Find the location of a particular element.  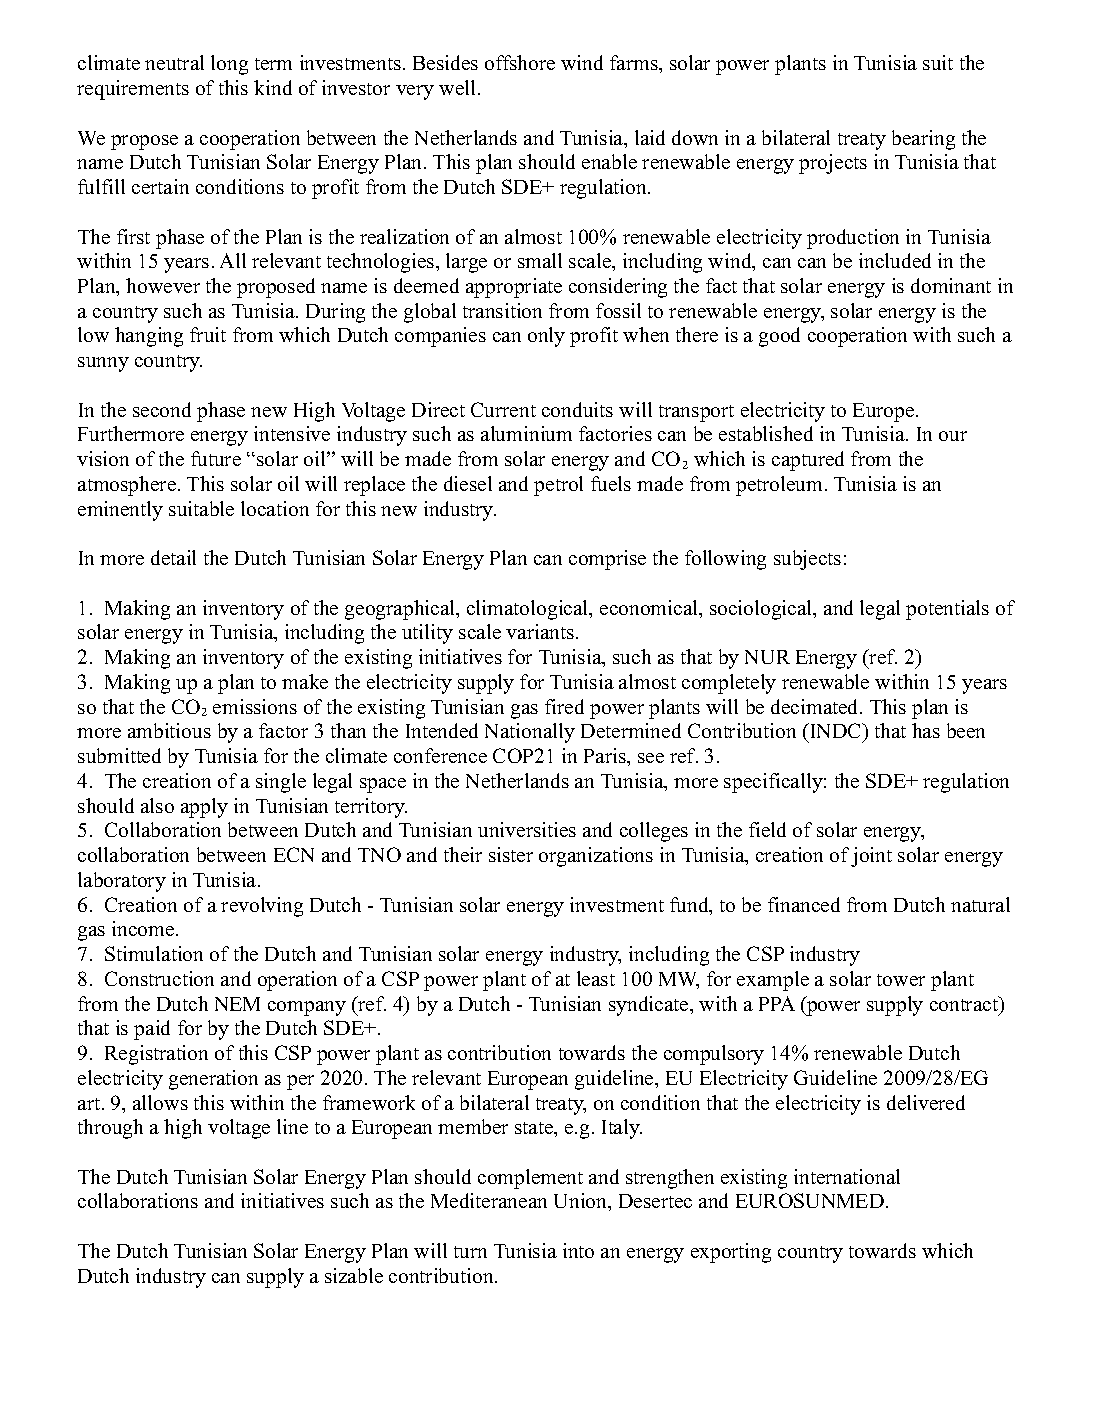

tower is located at coordinates (901, 980).
